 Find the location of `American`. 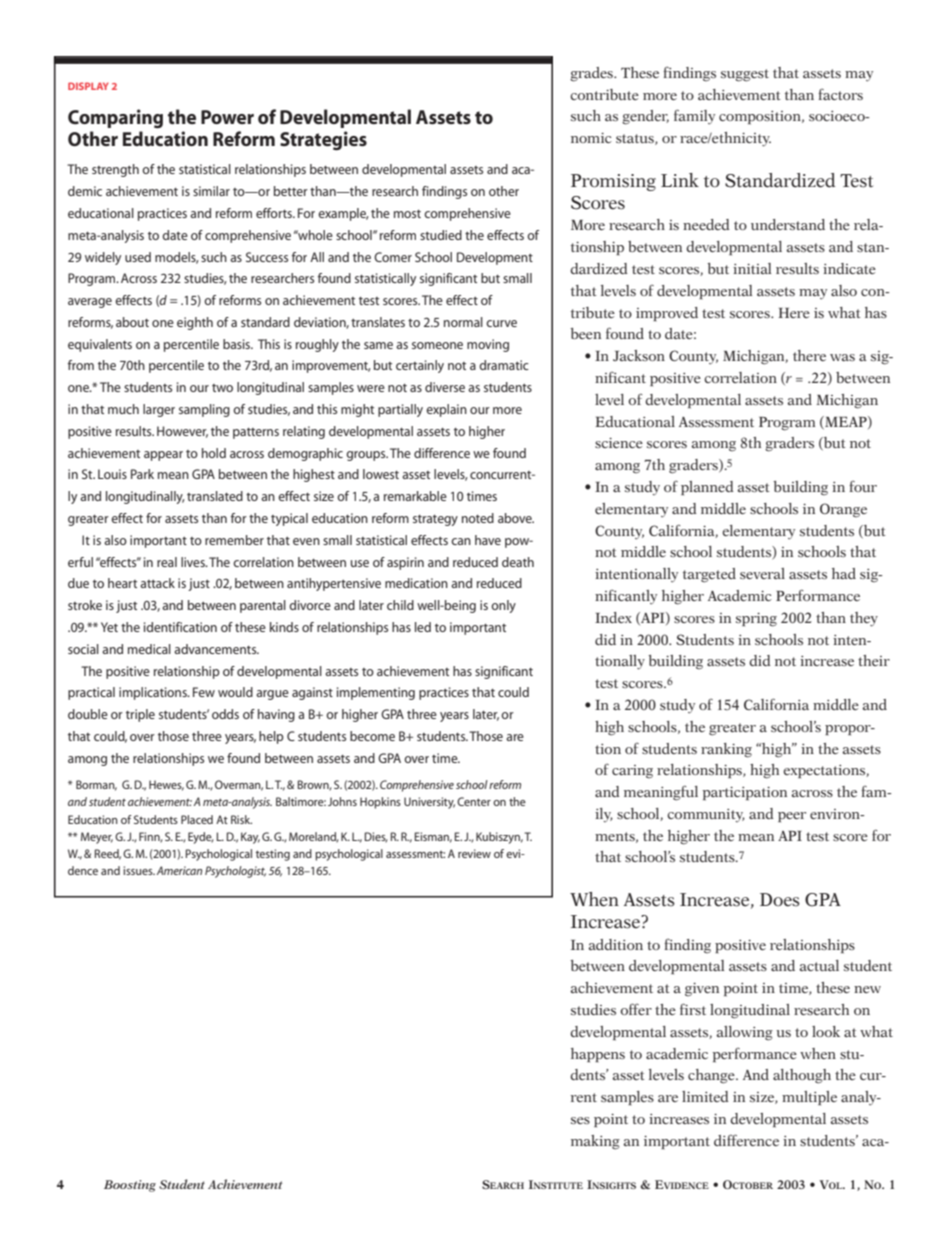

American is located at coordinates (179, 870).
